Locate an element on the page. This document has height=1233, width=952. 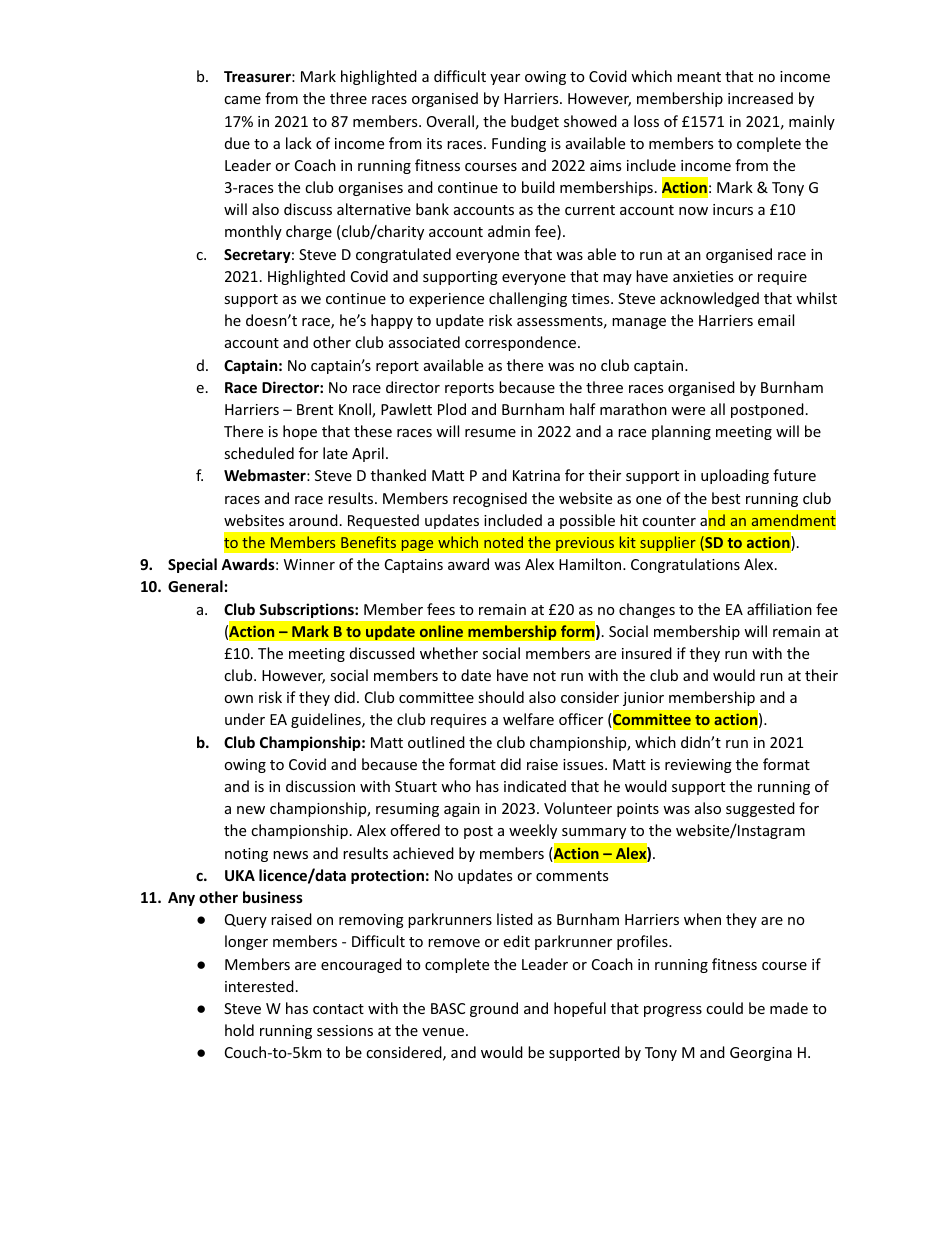
hold is located at coordinates (239, 1030).
